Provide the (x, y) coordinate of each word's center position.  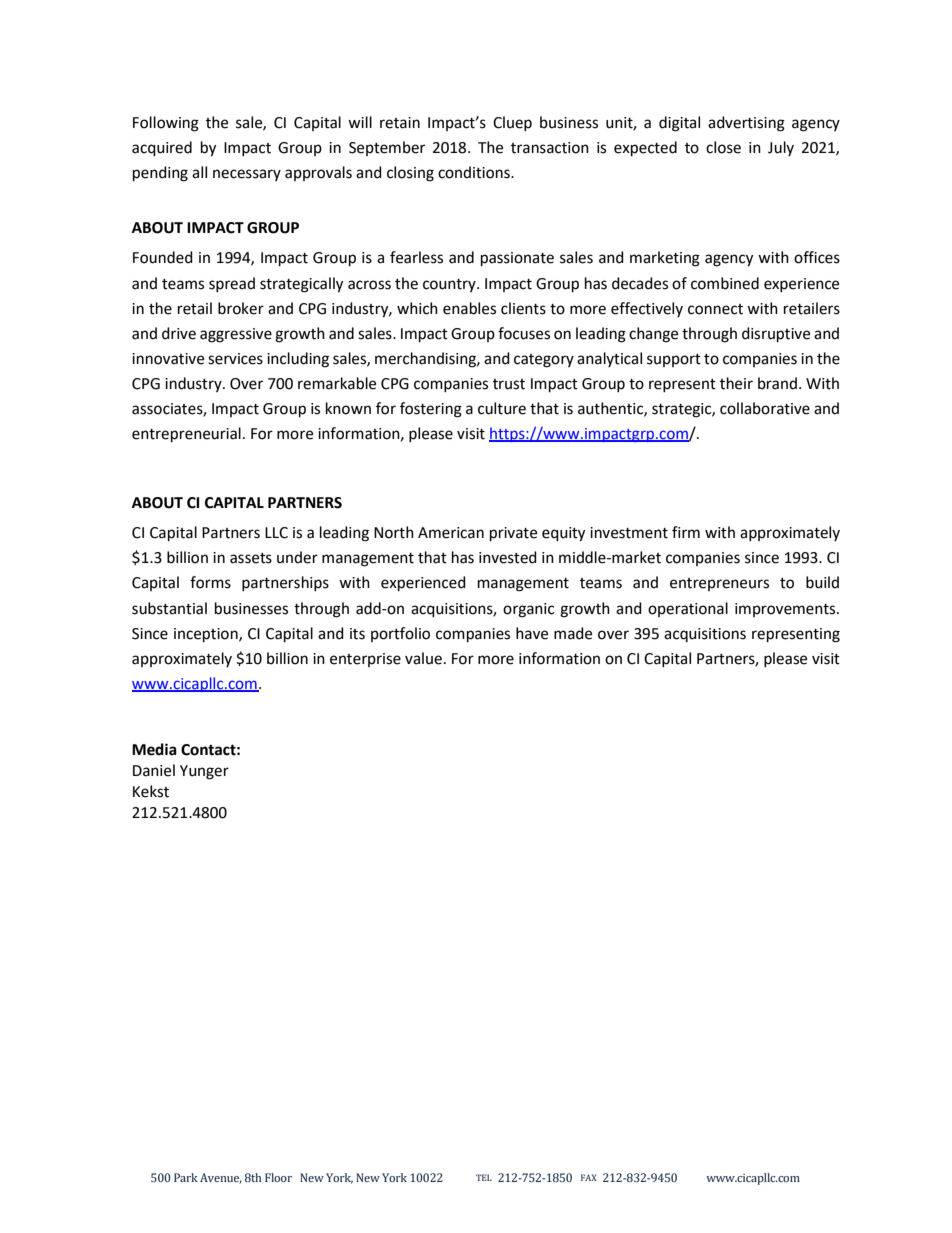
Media (154, 749)
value (423, 658)
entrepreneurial (186, 435)
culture (502, 408)
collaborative (765, 408)
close (723, 147)
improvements (786, 610)
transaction (550, 148)
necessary (247, 175)
